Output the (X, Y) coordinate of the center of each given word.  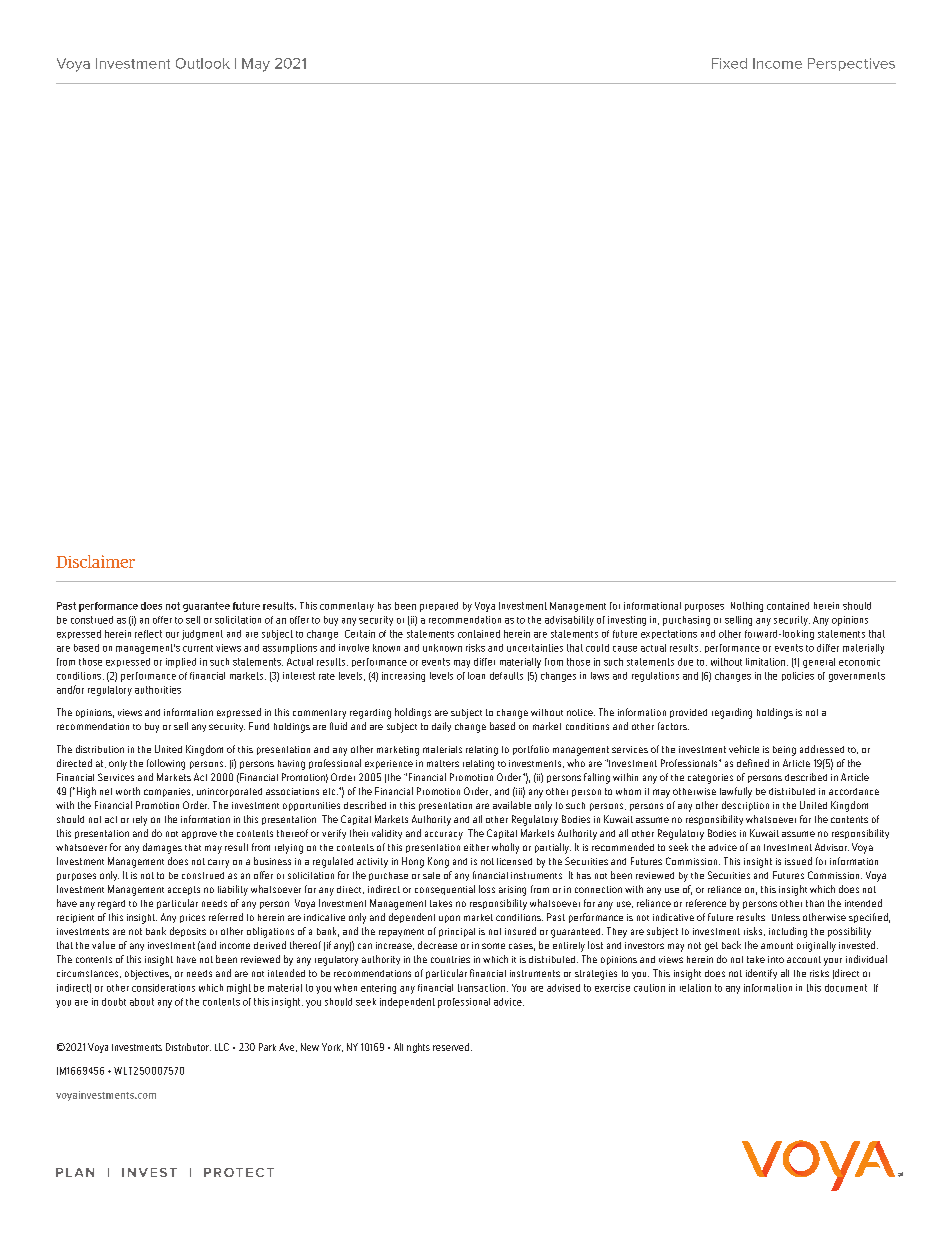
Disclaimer (95, 561)
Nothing (747, 607)
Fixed (729, 63)
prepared (439, 607)
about (142, 1002)
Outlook (203, 63)
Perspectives (851, 64)
